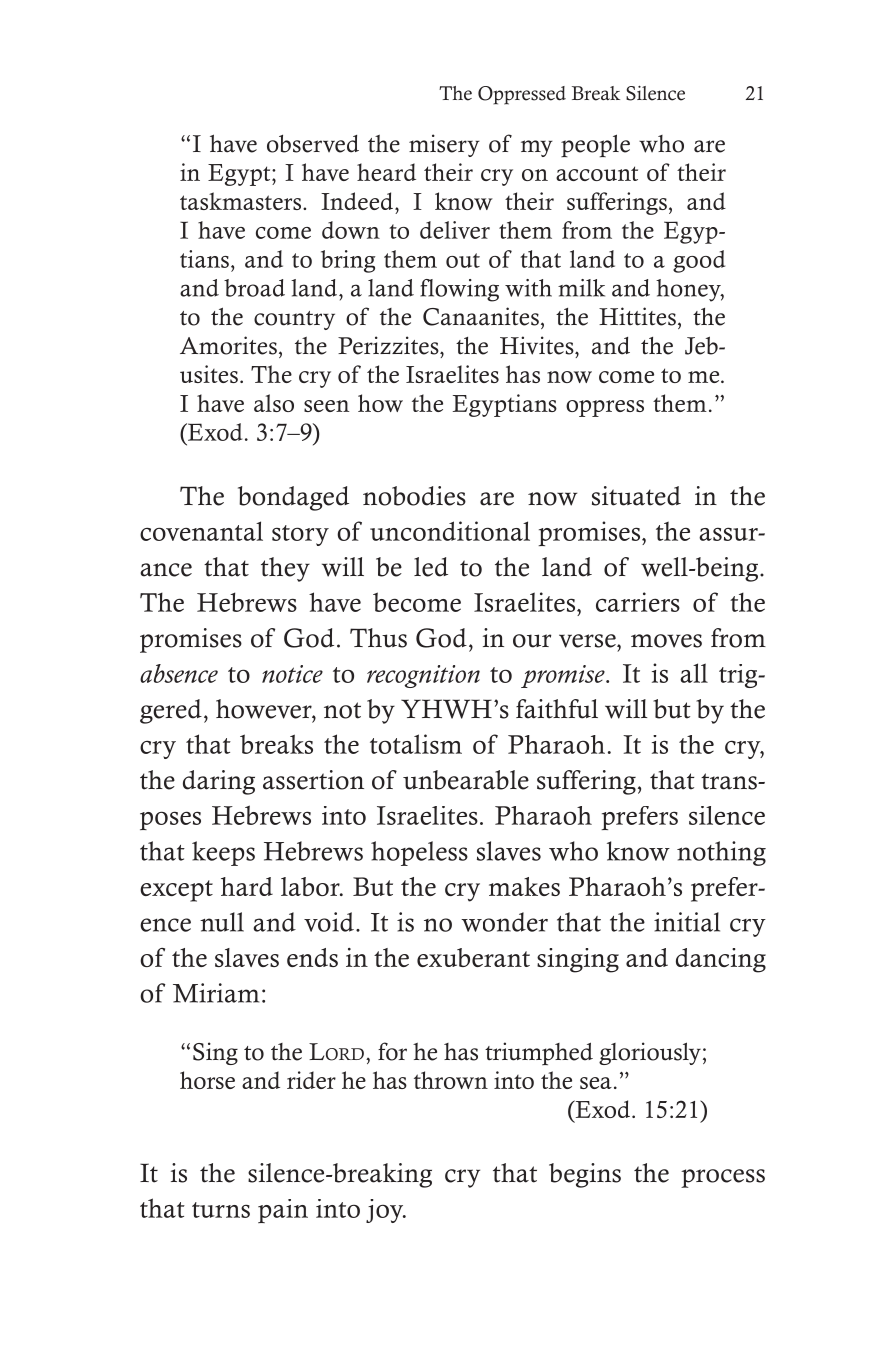 This screenshot has width=892, height=1372. I want to click on Miriam, so click(216, 993).
